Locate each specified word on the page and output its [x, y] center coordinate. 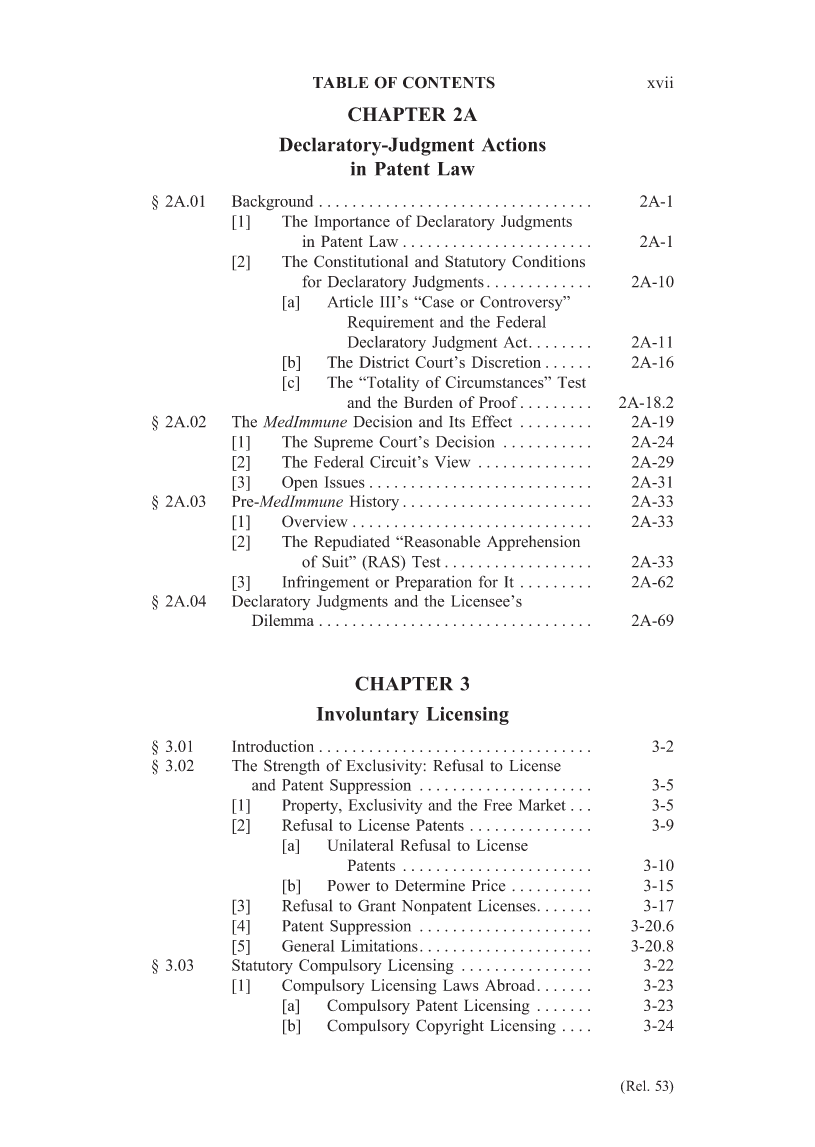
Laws [461, 985]
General [308, 946]
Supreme [343, 443]
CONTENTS [449, 82]
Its [457, 422]
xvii [660, 82]
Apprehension [533, 543]
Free [498, 805]
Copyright [450, 1027]
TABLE [341, 82]
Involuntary [367, 716]
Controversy [522, 303]
